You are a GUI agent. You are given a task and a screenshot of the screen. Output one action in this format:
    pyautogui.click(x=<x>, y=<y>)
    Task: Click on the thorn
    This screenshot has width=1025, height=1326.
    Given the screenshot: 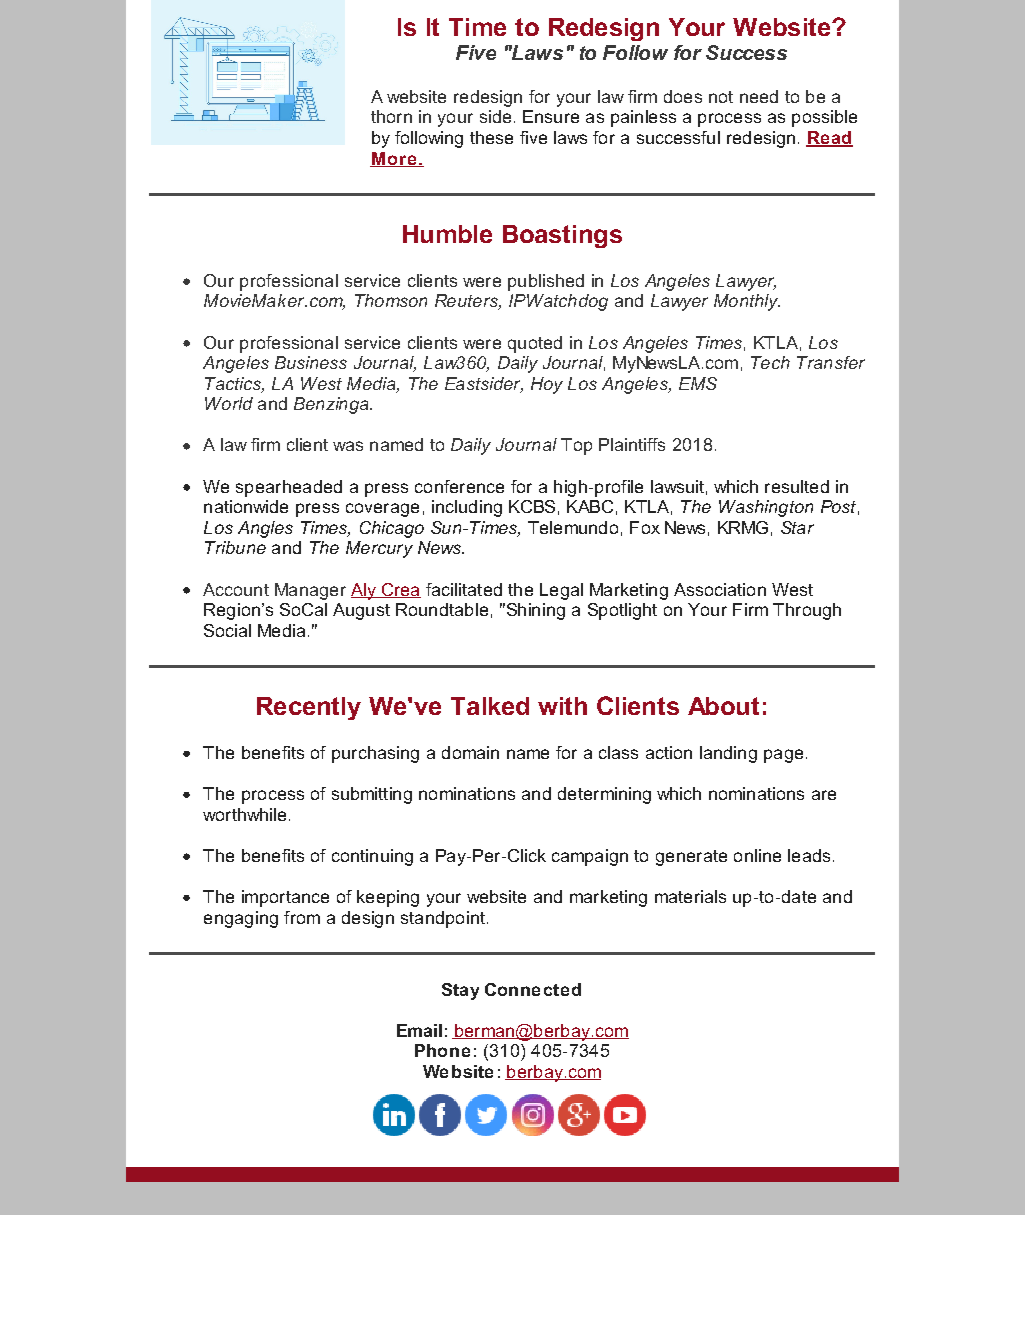 What is the action you would take?
    pyautogui.click(x=391, y=116)
